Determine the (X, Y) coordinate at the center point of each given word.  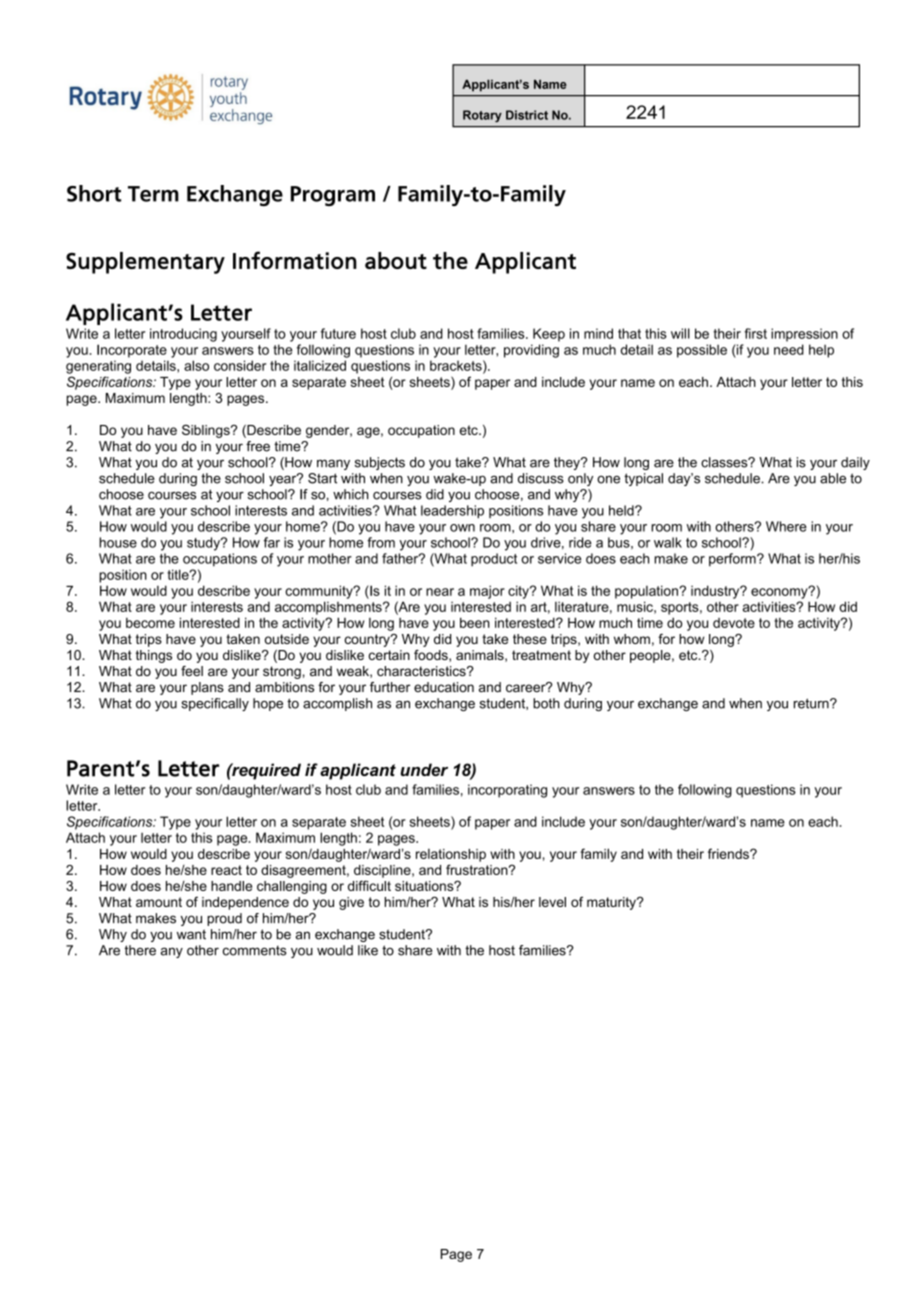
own (462, 528)
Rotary (482, 116)
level (552, 902)
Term (153, 194)
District (527, 115)
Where (786, 526)
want (191, 934)
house (118, 542)
